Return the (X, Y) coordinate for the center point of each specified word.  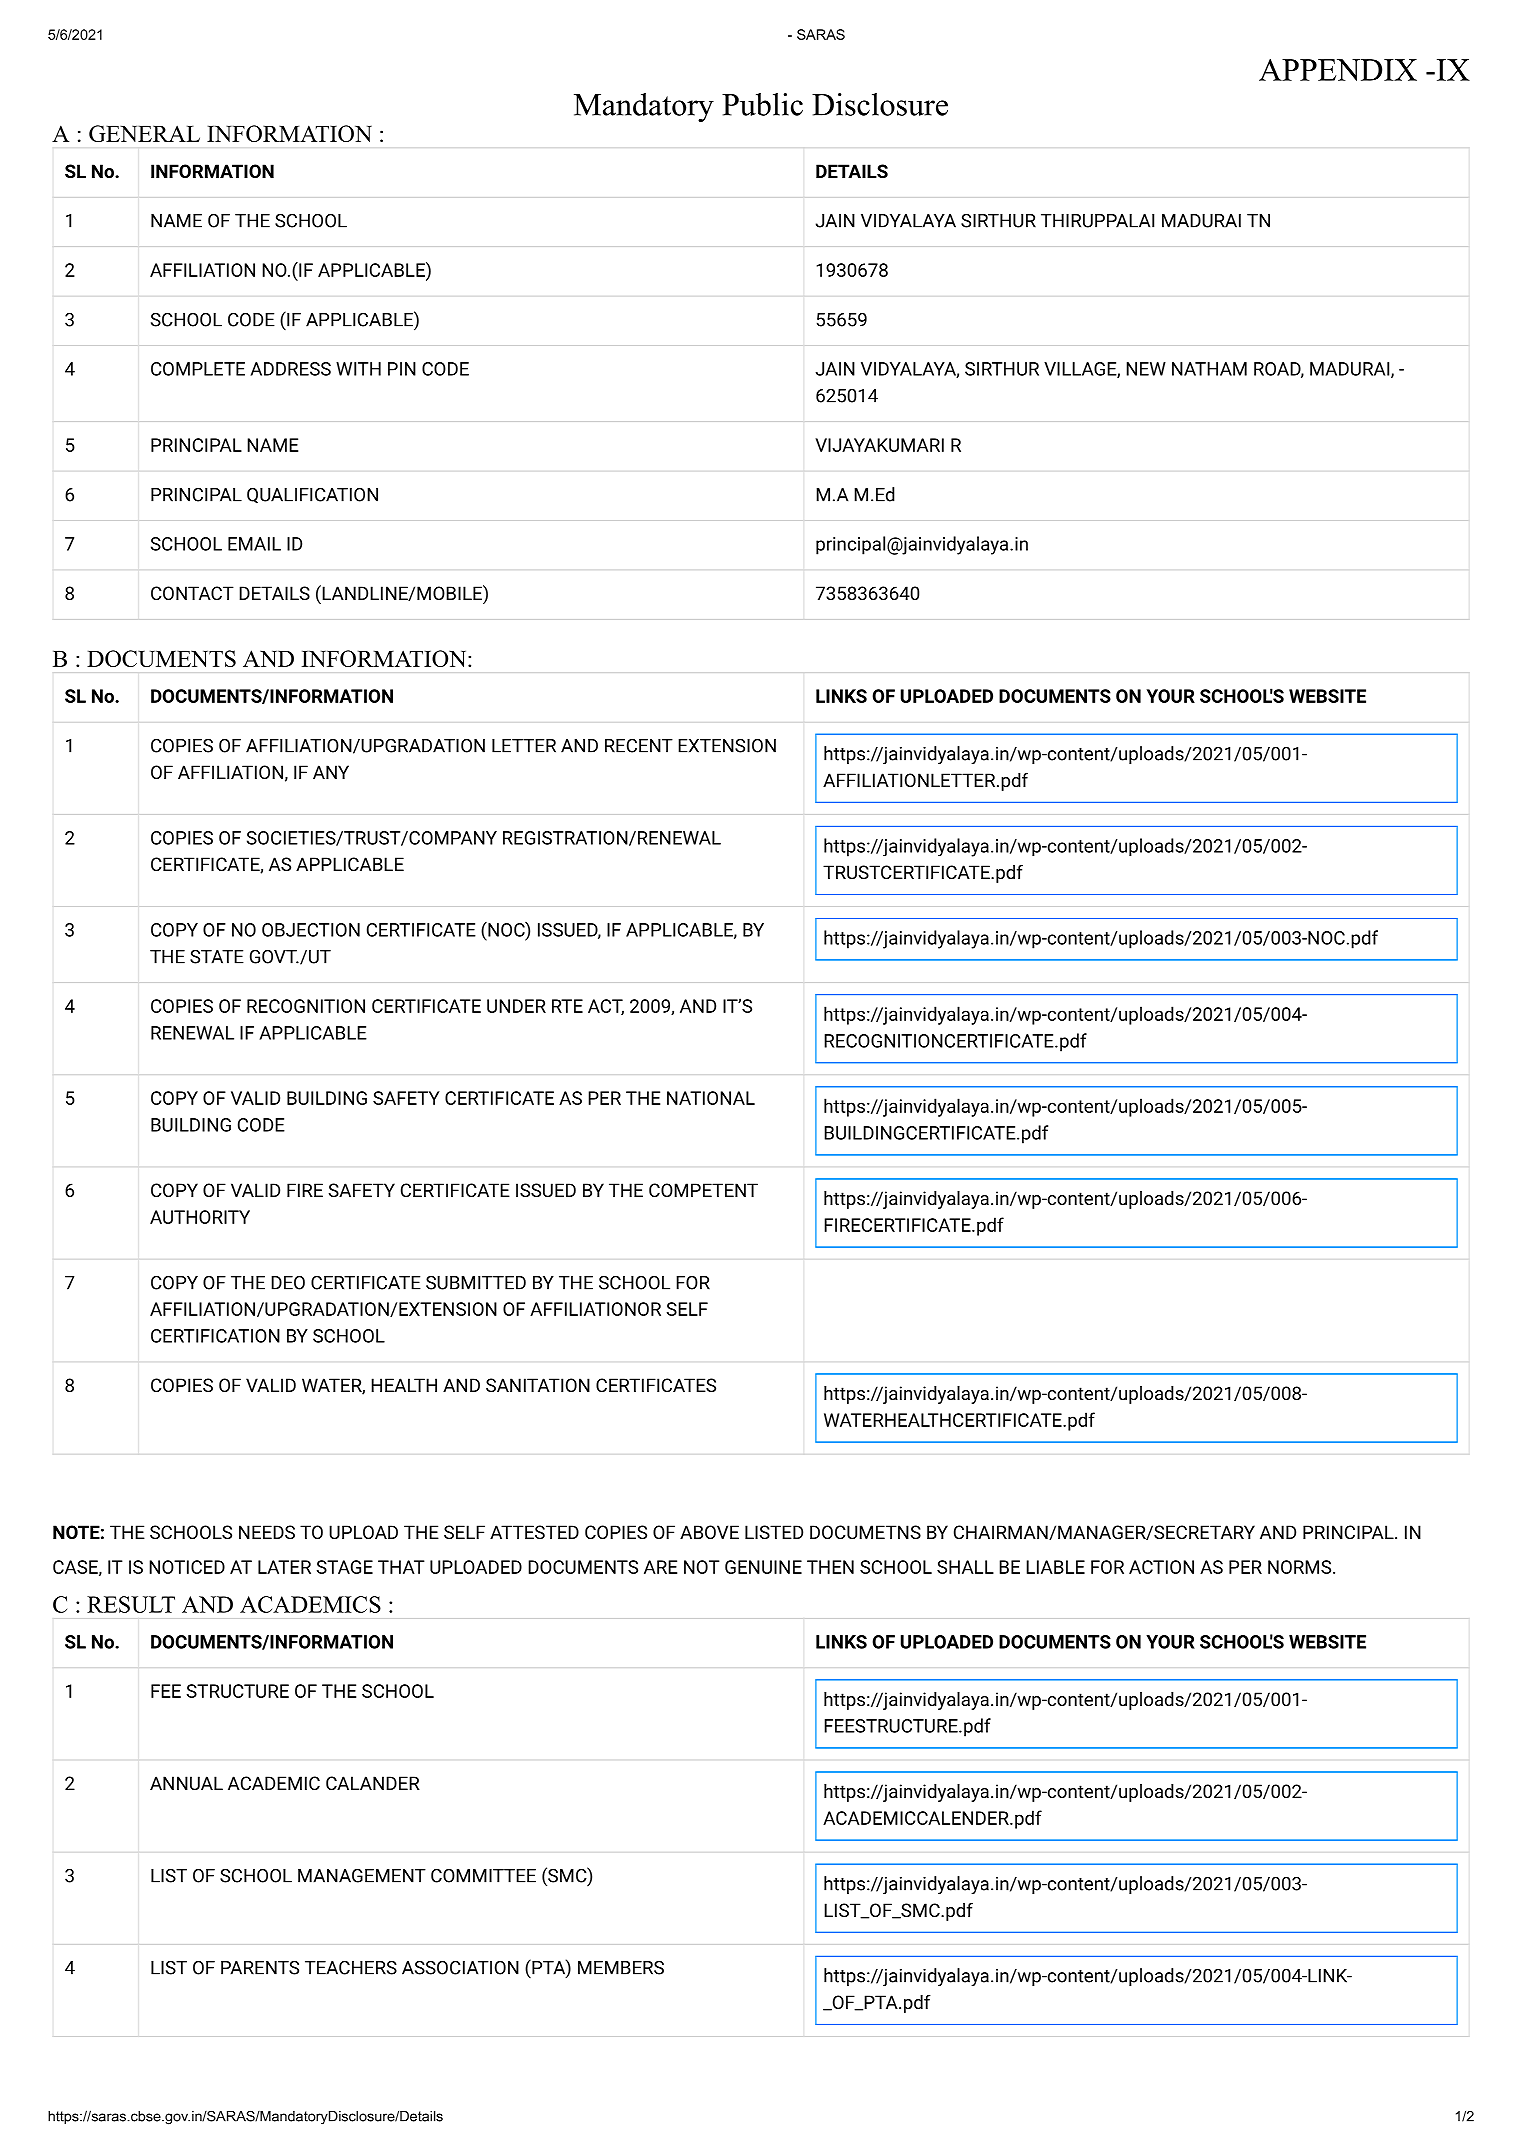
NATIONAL (711, 1098)
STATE (217, 956)
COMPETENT (703, 1190)
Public (762, 104)
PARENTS (260, 1967)
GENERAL (144, 133)
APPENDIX (1338, 70)
